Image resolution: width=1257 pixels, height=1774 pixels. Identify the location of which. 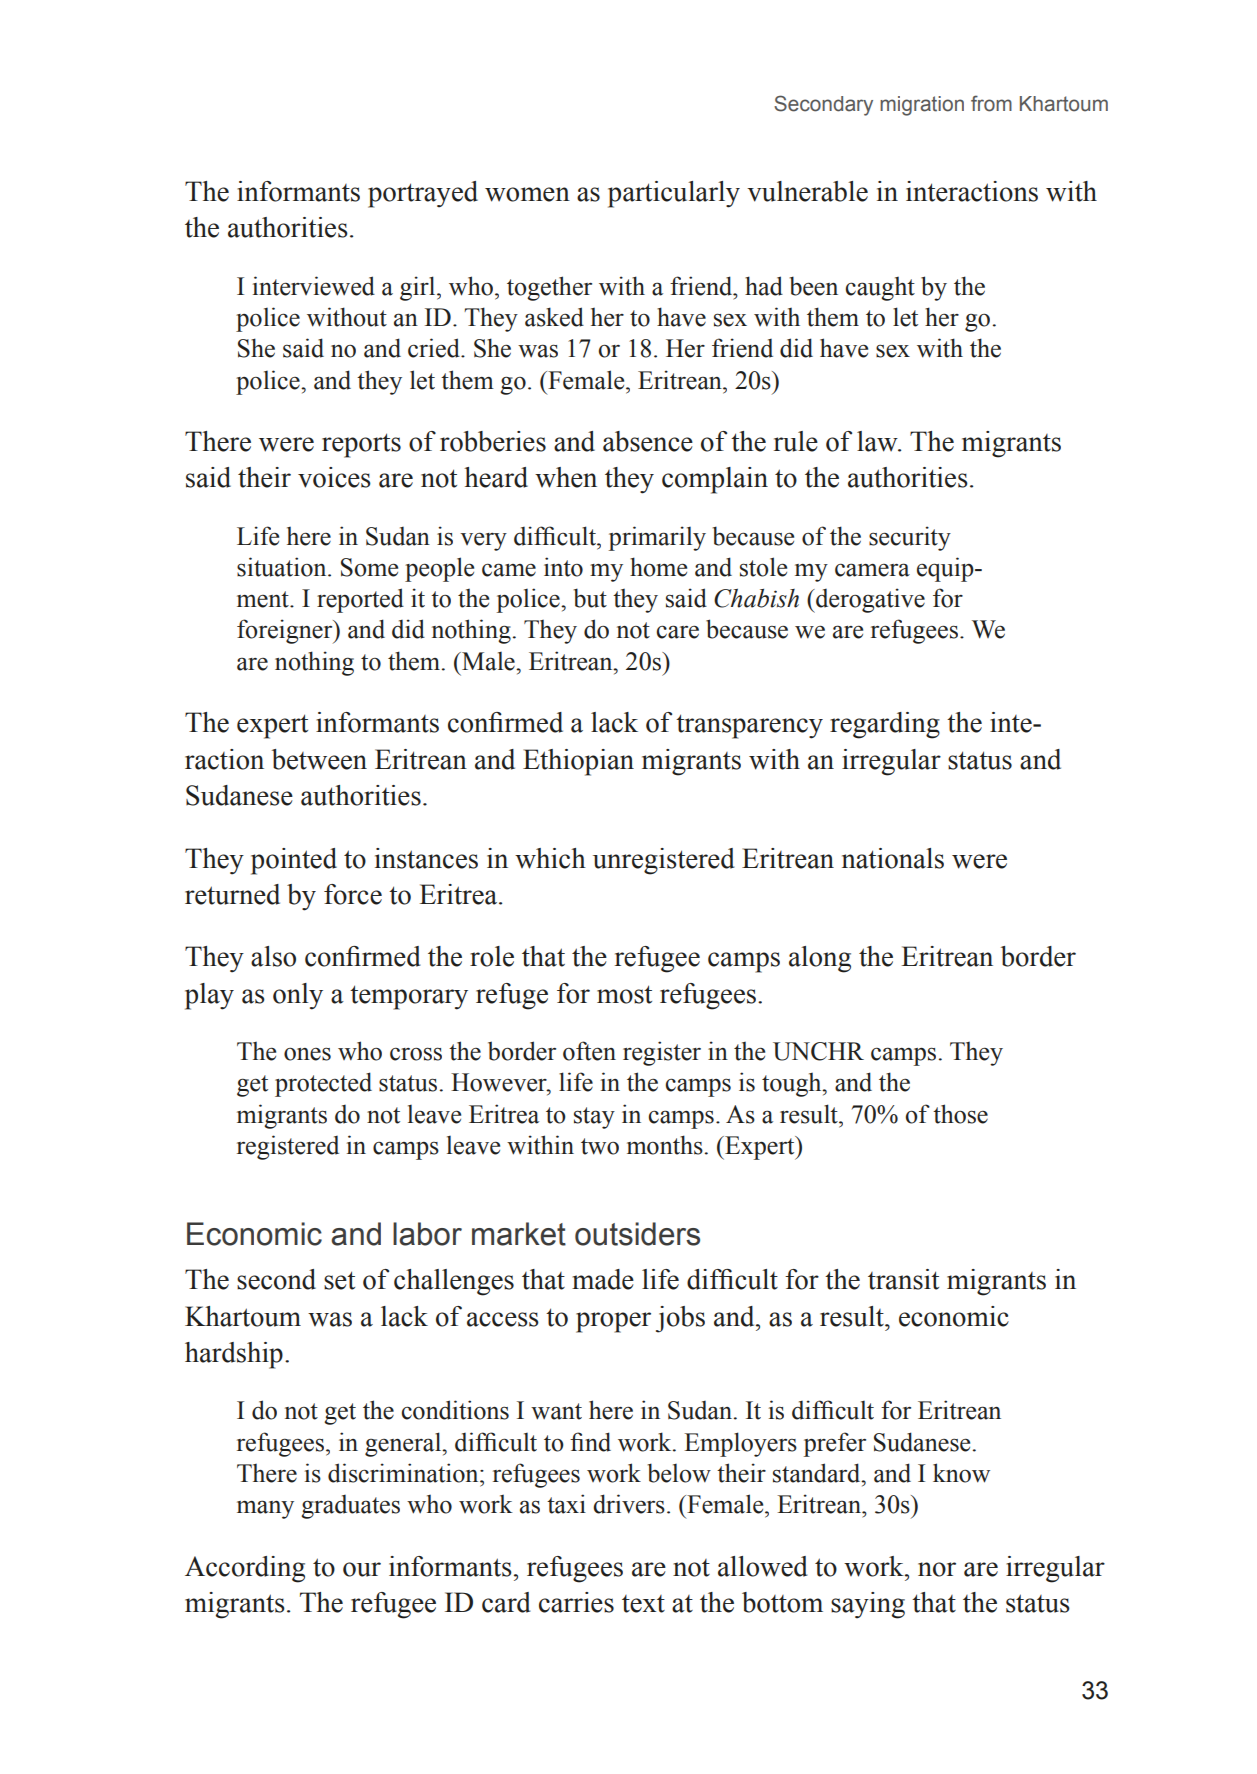
(550, 858).
